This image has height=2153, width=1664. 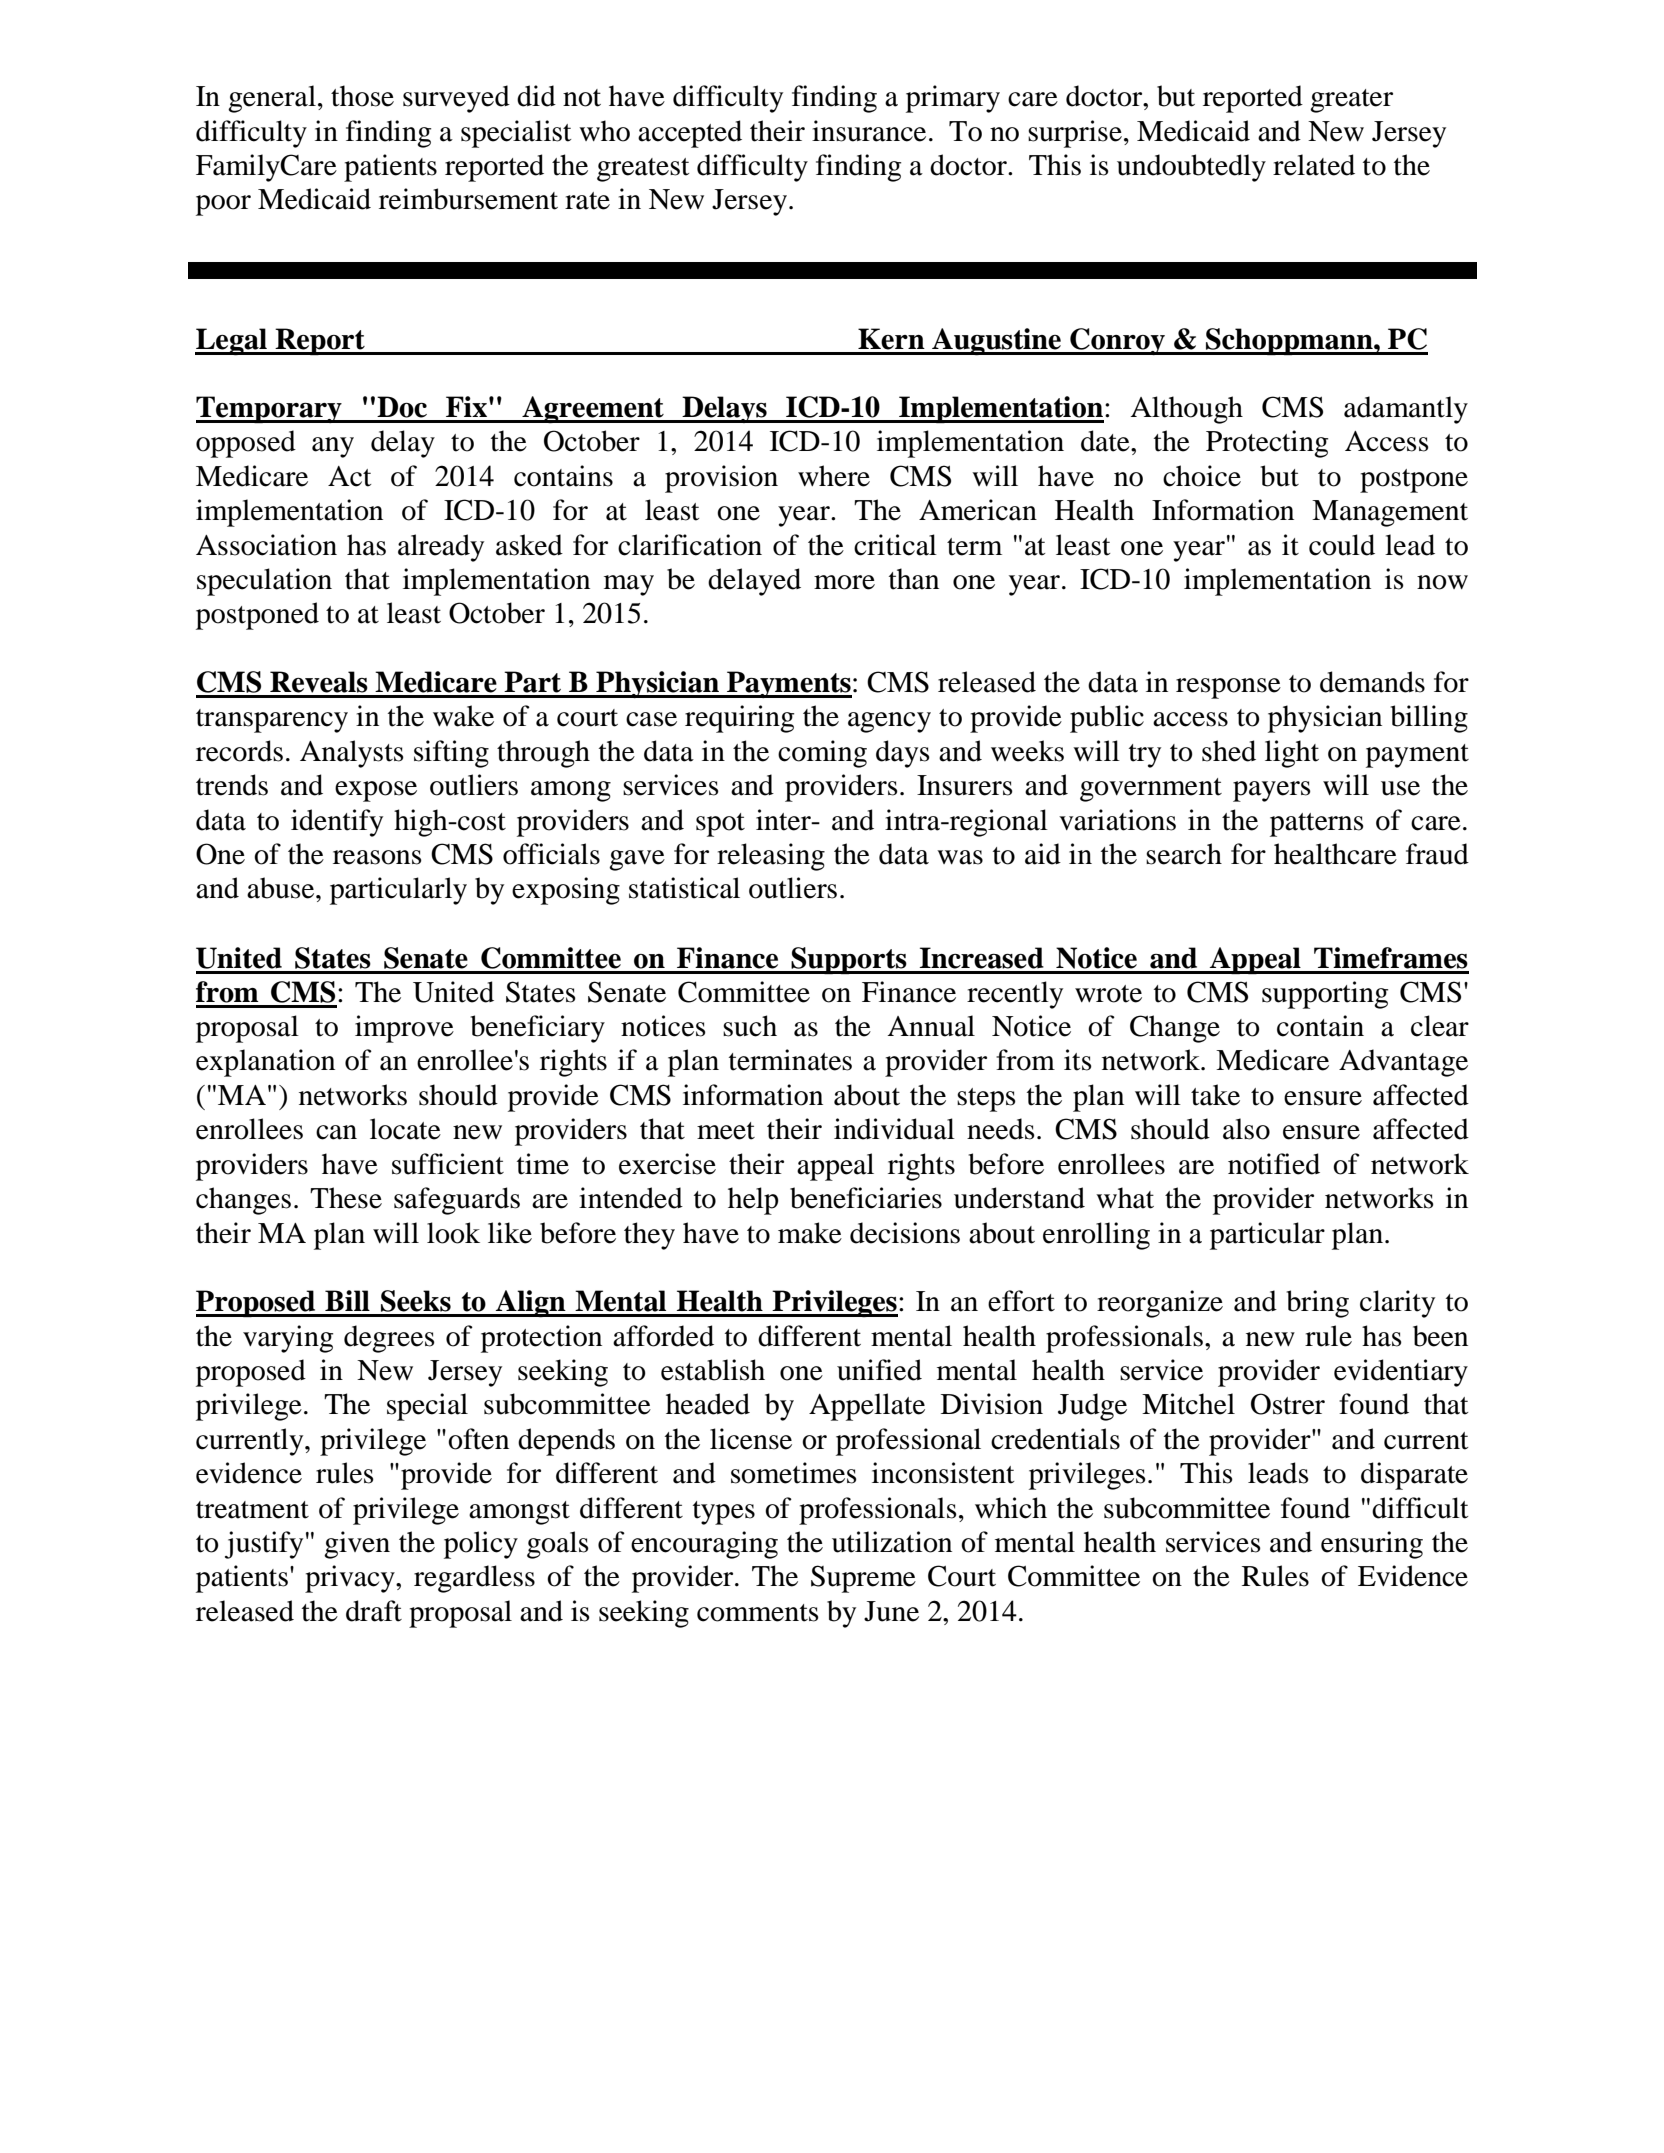 What do you see at coordinates (351, 1579) in the image?
I see `privacy` at bounding box center [351, 1579].
